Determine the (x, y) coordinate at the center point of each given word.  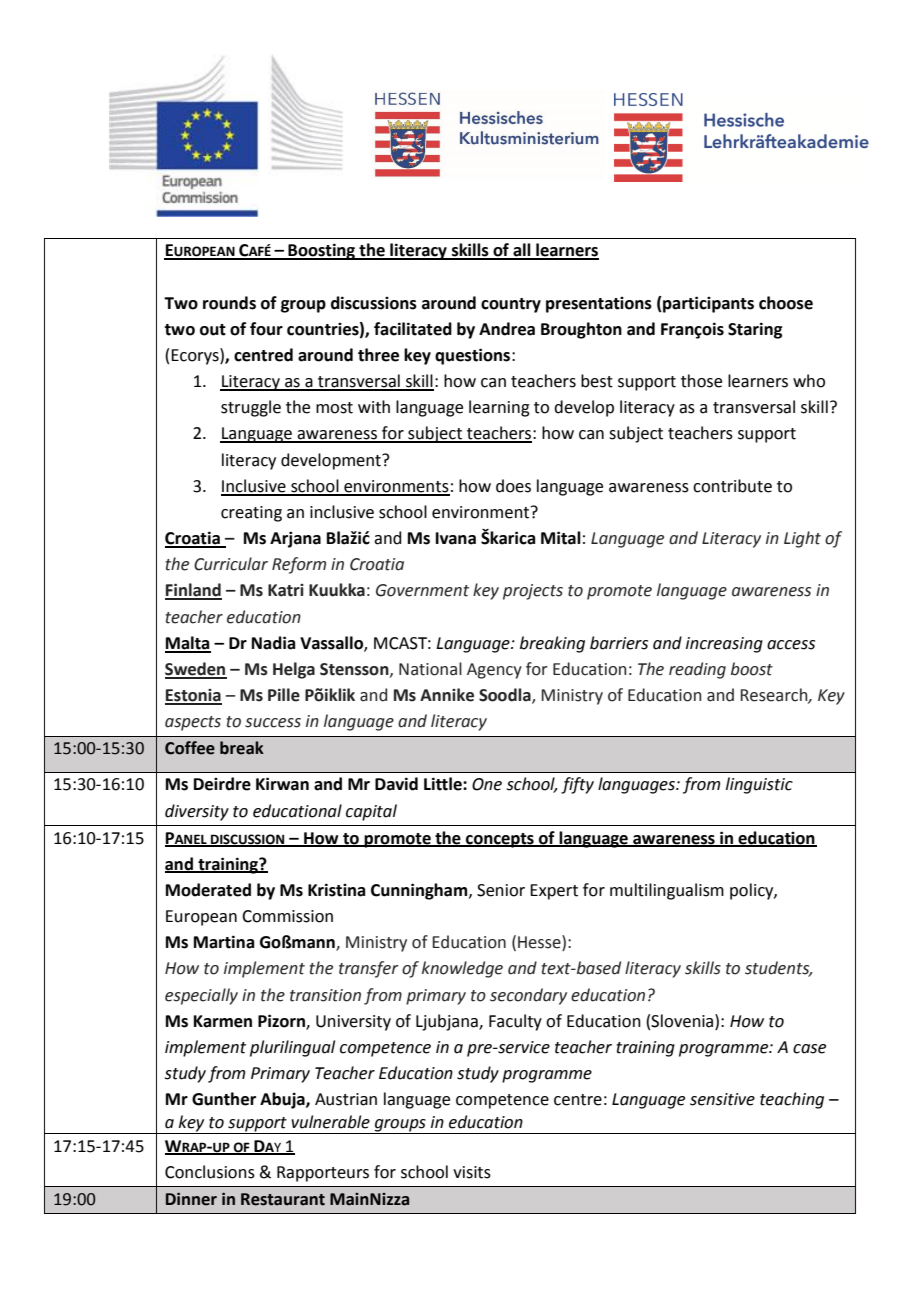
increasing (724, 645)
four (266, 329)
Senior (501, 890)
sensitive (722, 1099)
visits (472, 1172)
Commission (287, 916)
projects (533, 592)
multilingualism (667, 891)
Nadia (273, 643)
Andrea (507, 329)
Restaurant (283, 1199)
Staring (755, 330)
